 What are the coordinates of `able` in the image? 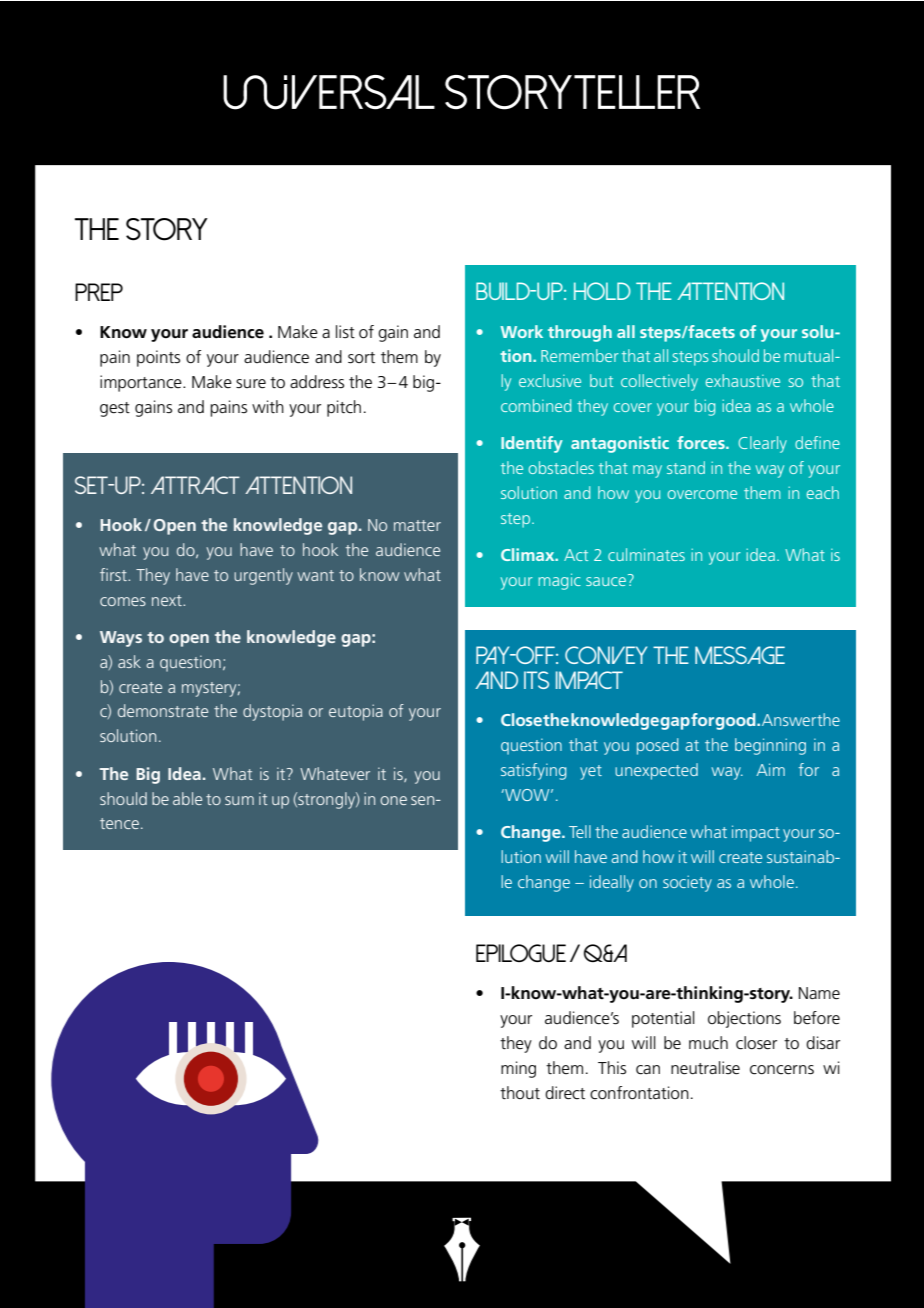 It's located at (187, 798).
